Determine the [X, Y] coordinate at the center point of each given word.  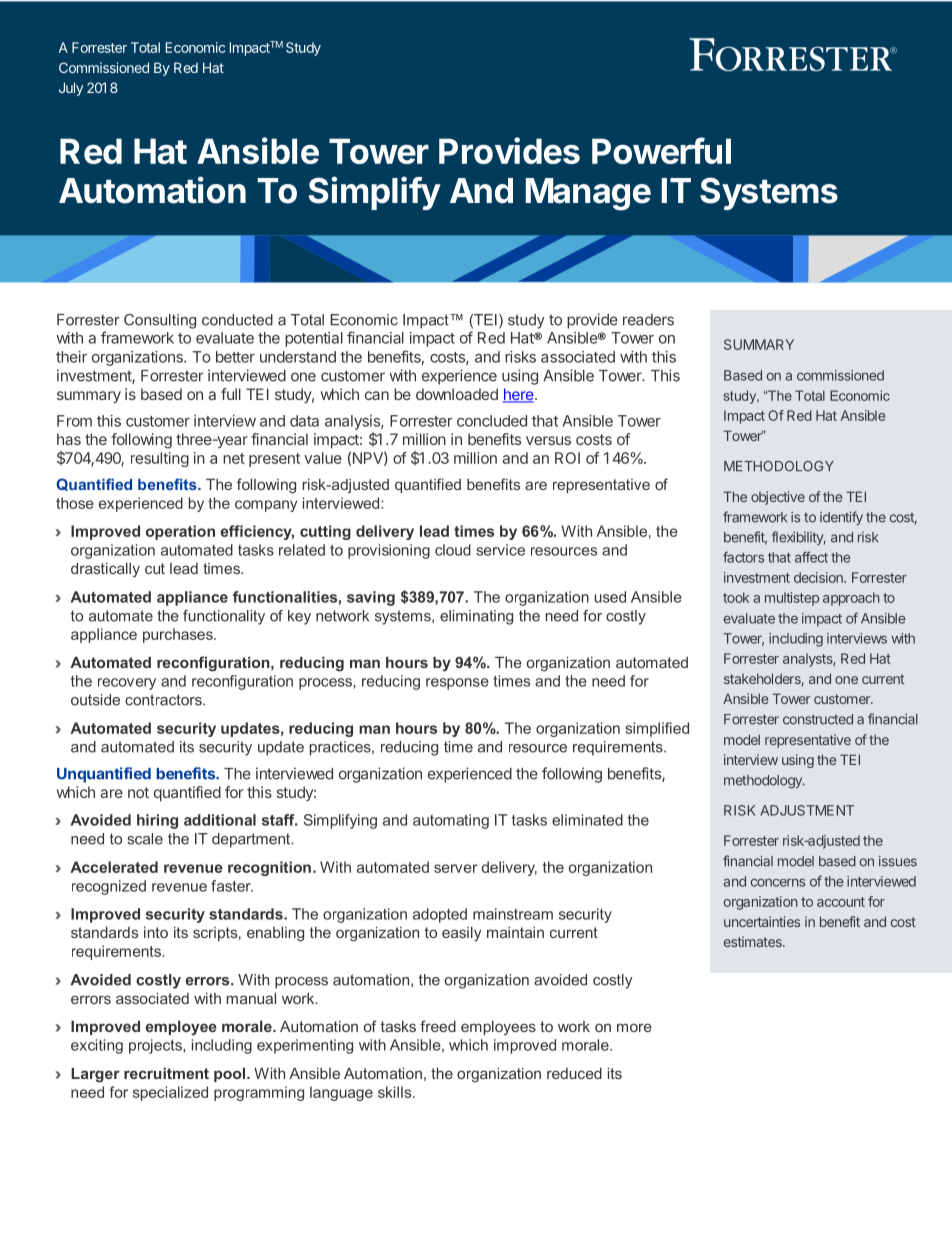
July [71, 89]
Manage [588, 194]
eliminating [476, 617]
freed [438, 1026]
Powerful [661, 150]
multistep [792, 599]
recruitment [166, 1073]
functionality [224, 617]
